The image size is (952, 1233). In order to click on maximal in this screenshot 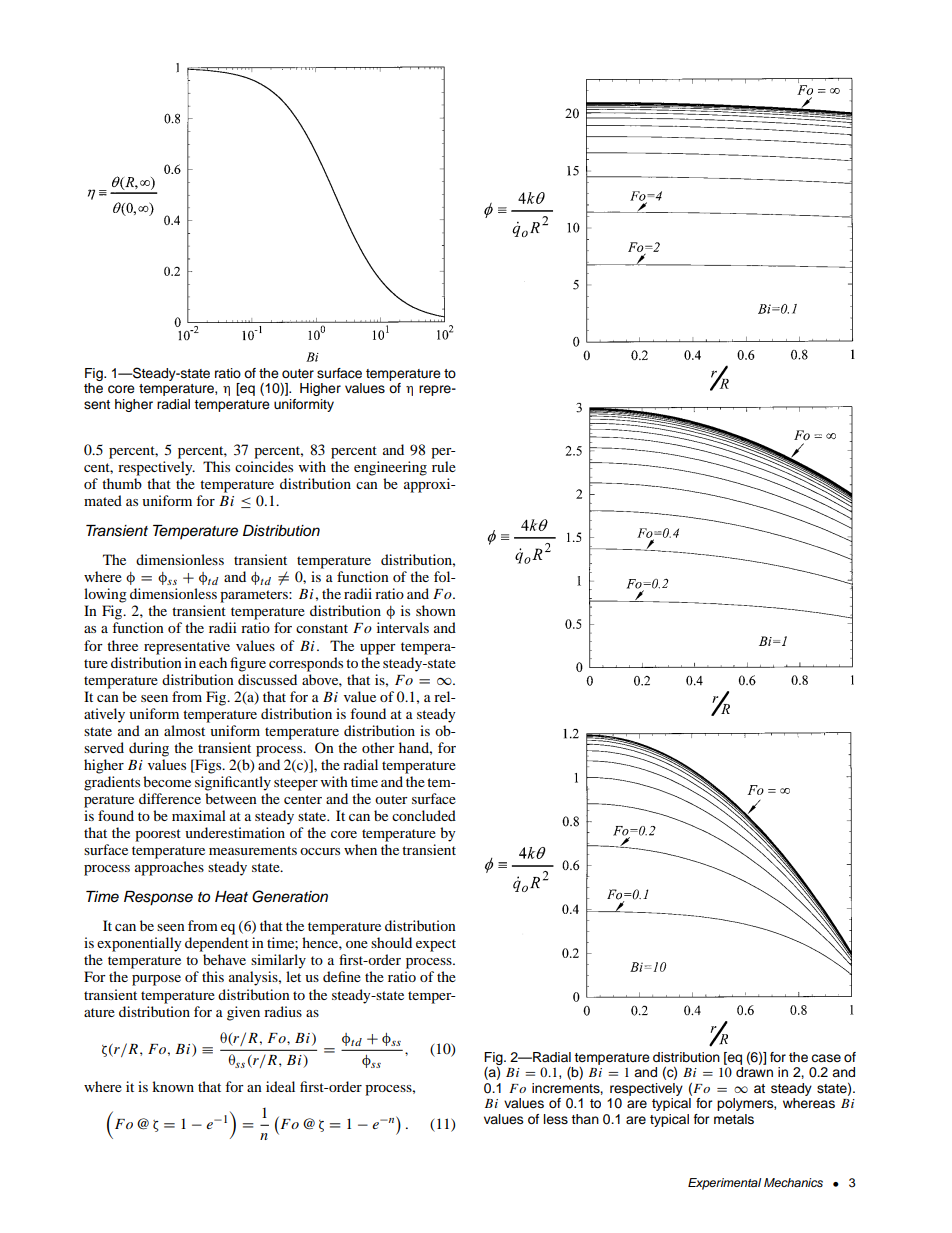, I will do `click(199, 815)`.
